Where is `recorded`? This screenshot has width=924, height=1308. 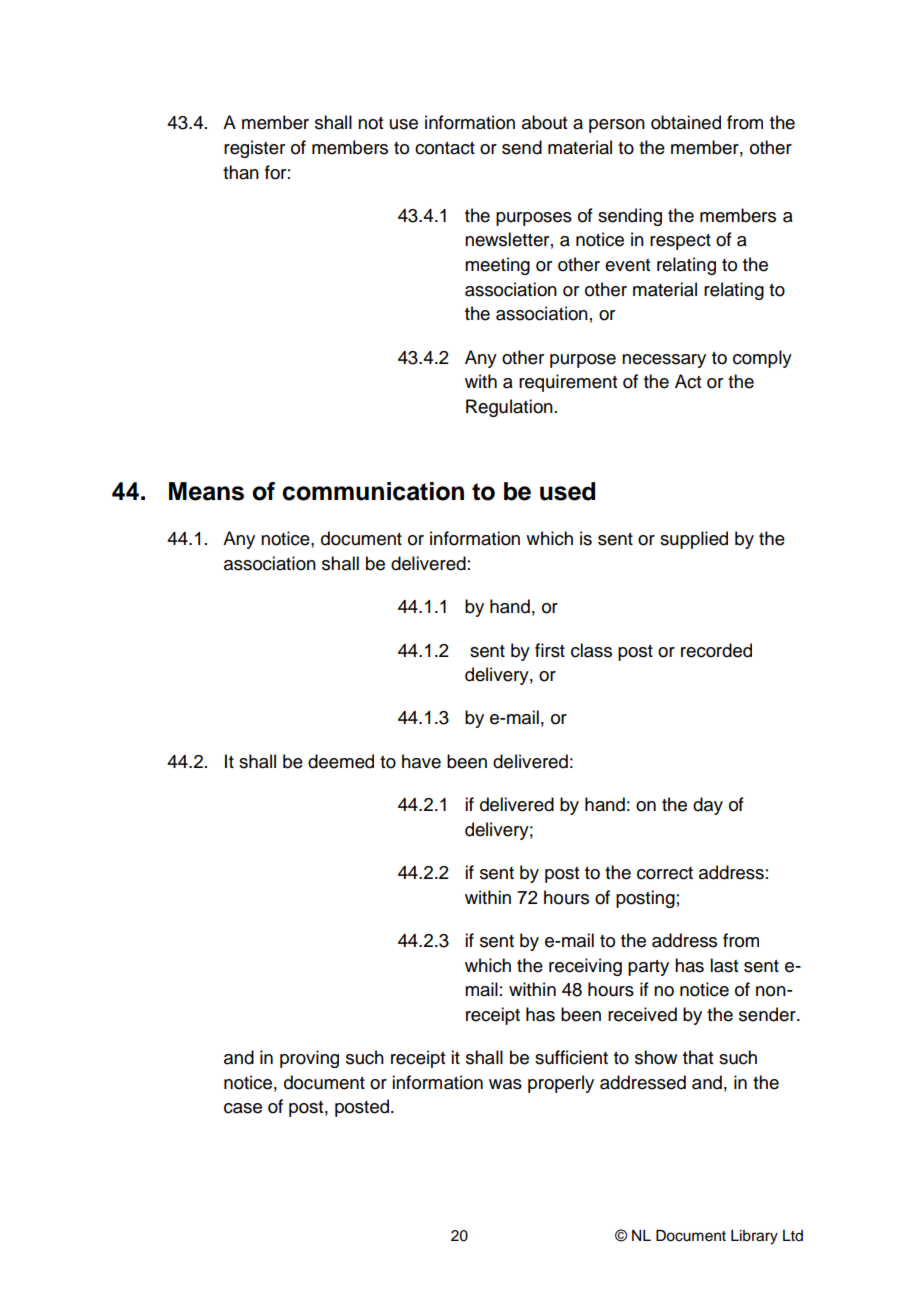
recorded is located at coordinates (716, 650).
